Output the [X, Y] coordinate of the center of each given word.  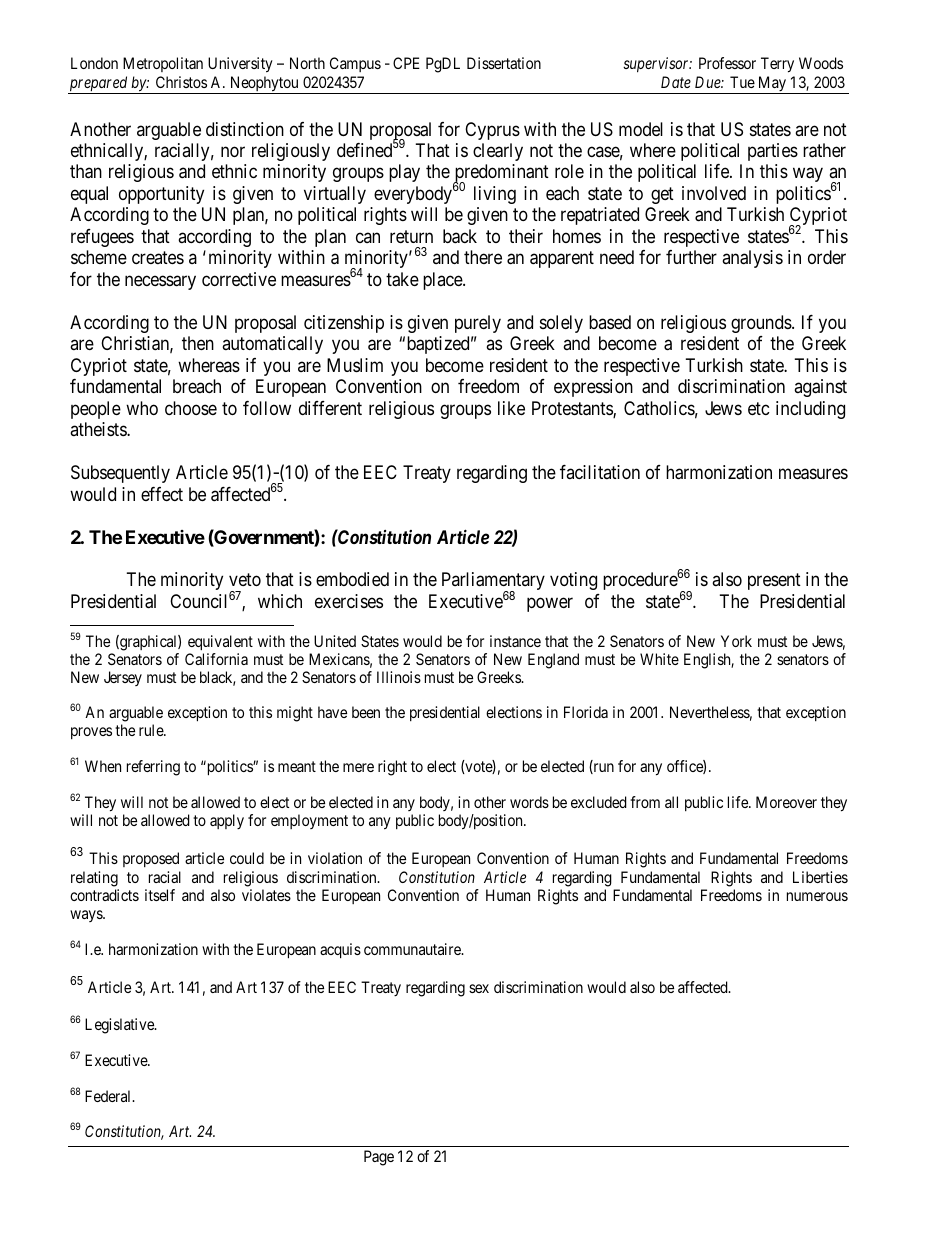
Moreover [786, 802]
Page [379, 1158]
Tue [742, 82]
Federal [109, 1096]
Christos [181, 82]
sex [479, 988]
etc [759, 408]
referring [153, 768]
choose [191, 408]
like [511, 408]
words [529, 802]
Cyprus [492, 131]
